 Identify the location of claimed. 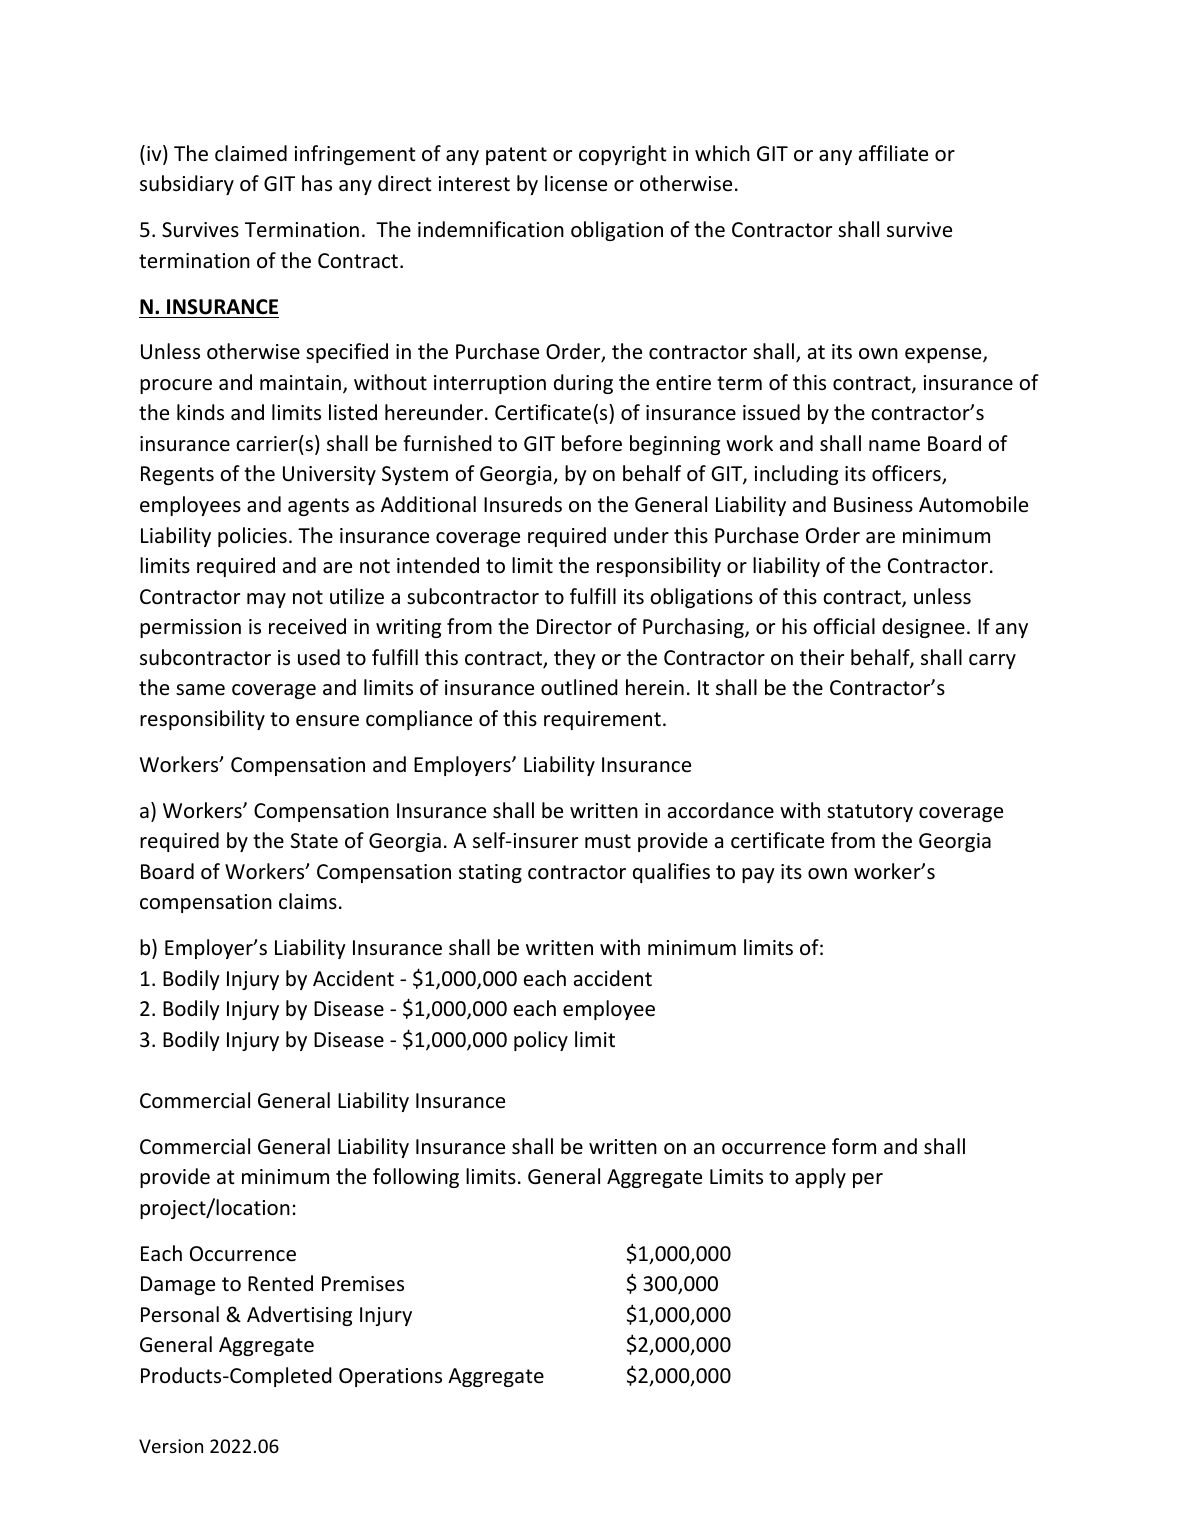
(251, 153).
